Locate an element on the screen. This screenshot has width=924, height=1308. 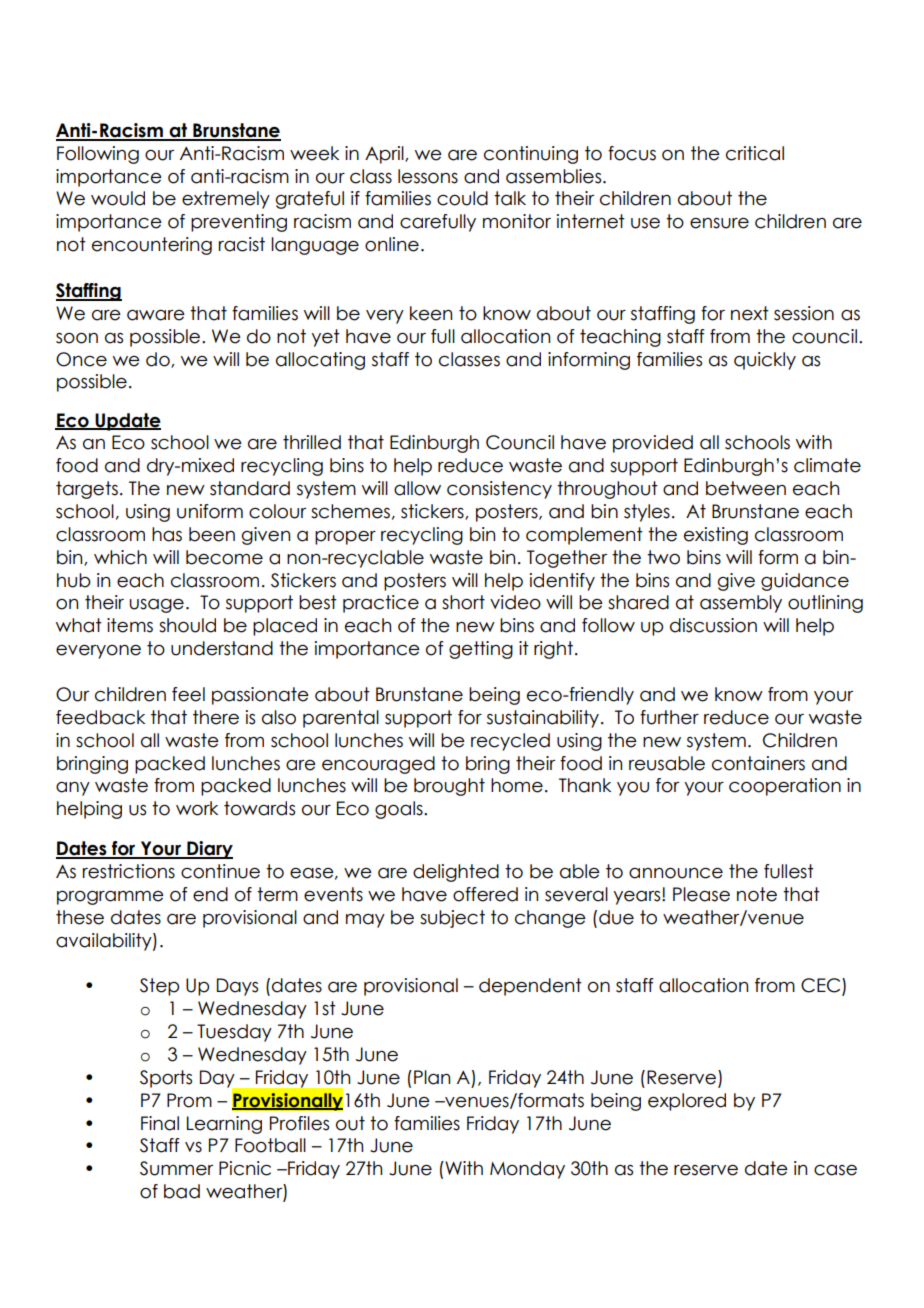
critical is located at coordinates (755, 153).
